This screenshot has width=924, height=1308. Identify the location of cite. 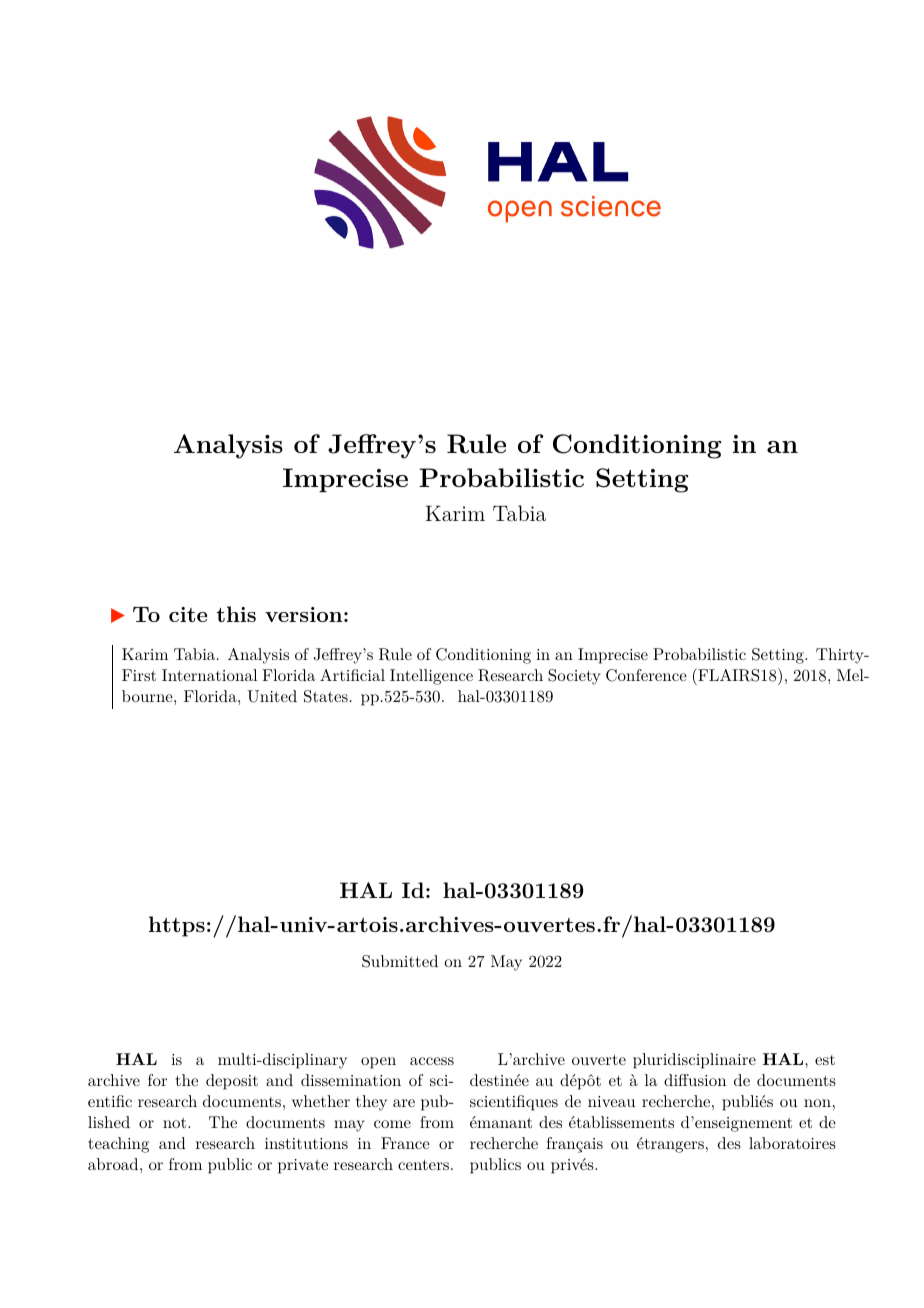
(188, 614).
